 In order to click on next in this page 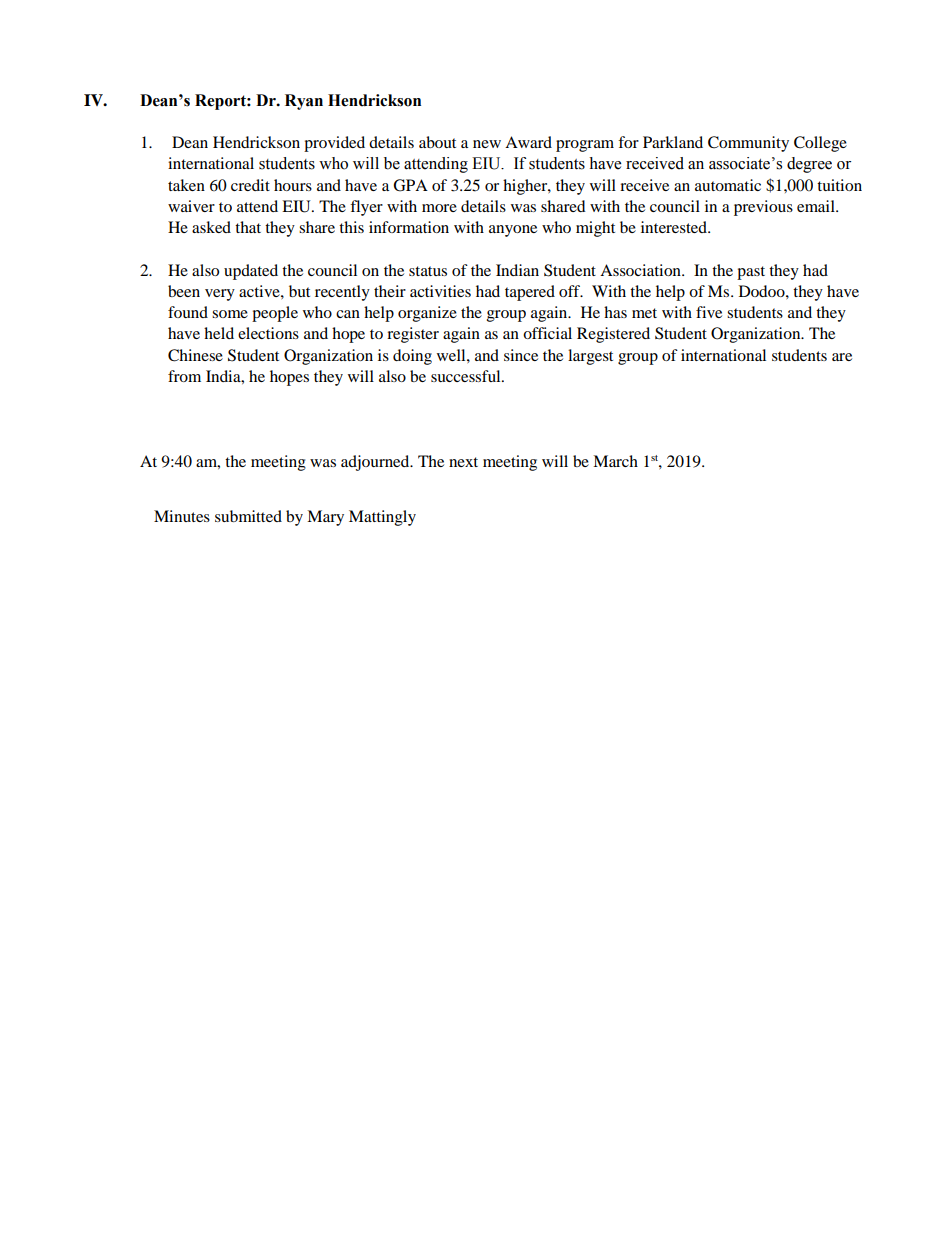, I will do `click(463, 462)`.
